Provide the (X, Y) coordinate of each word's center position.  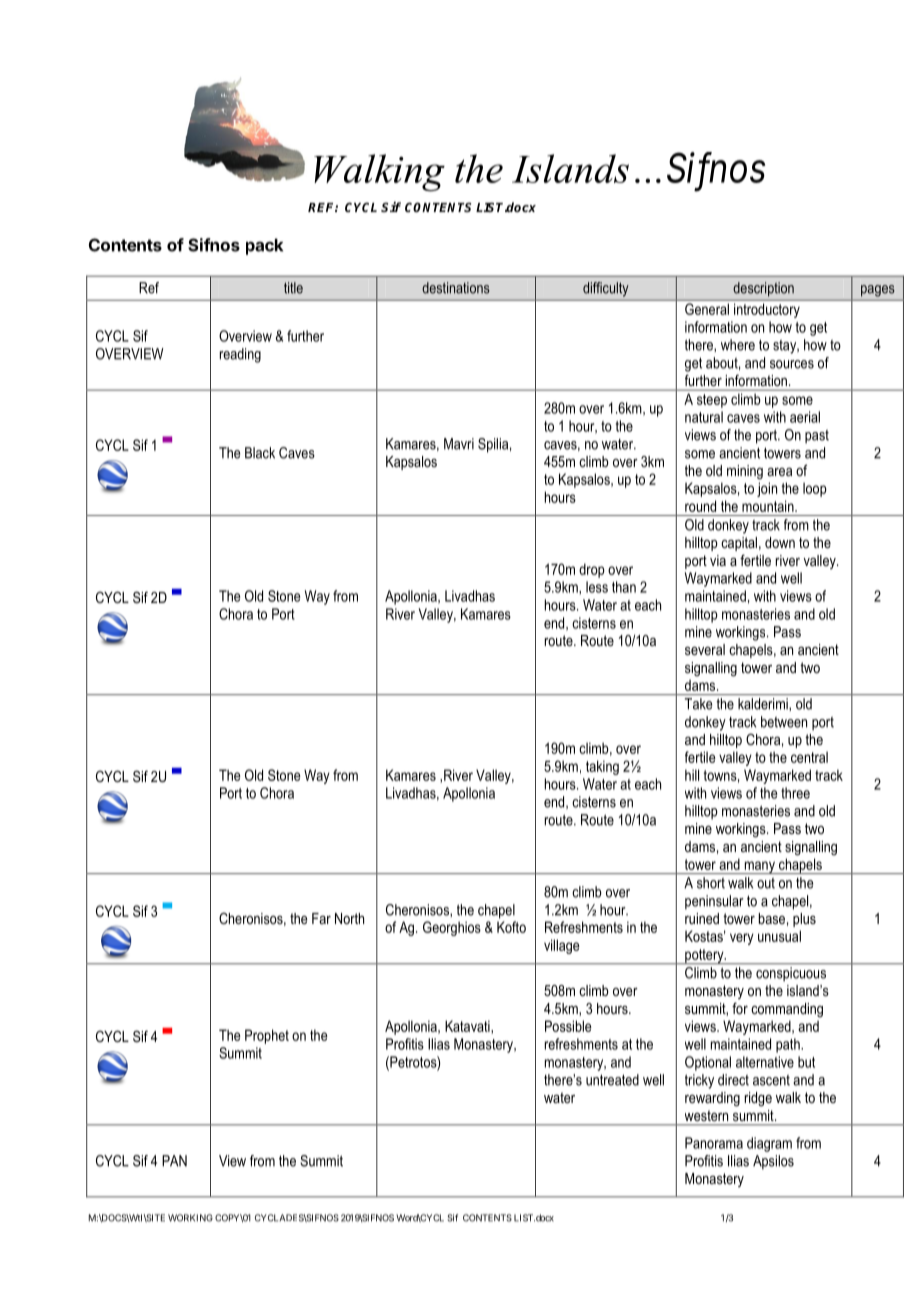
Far (321, 918)
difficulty (605, 289)
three (795, 793)
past (817, 437)
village (562, 946)
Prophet (267, 1036)
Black (260, 453)
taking (602, 767)
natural (704, 417)
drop (592, 570)
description (764, 289)
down (780, 542)
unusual (779, 936)
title (293, 288)
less (597, 587)
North (349, 918)
